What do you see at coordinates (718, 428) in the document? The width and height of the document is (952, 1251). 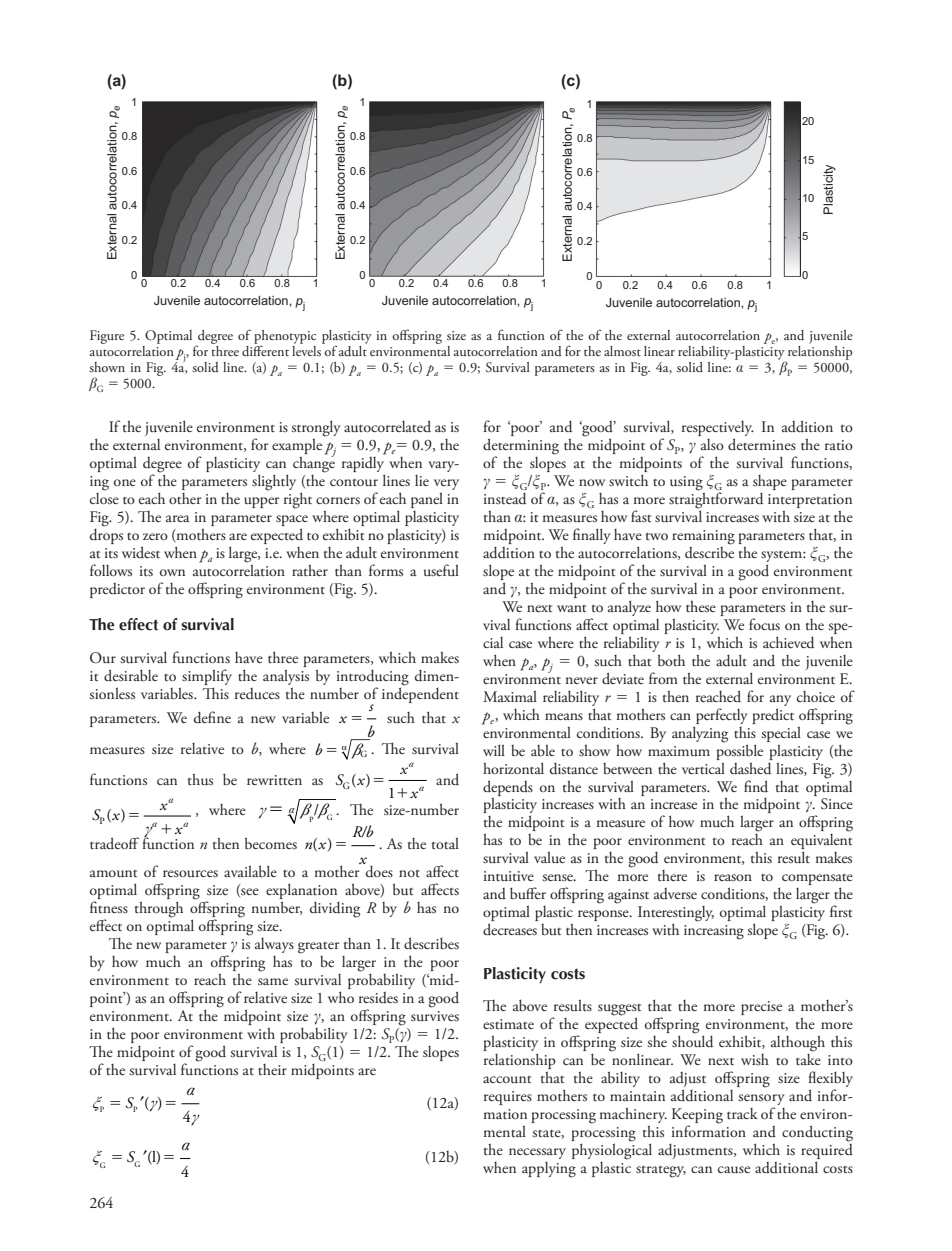 I see `respectively` at bounding box center [718, 428].
